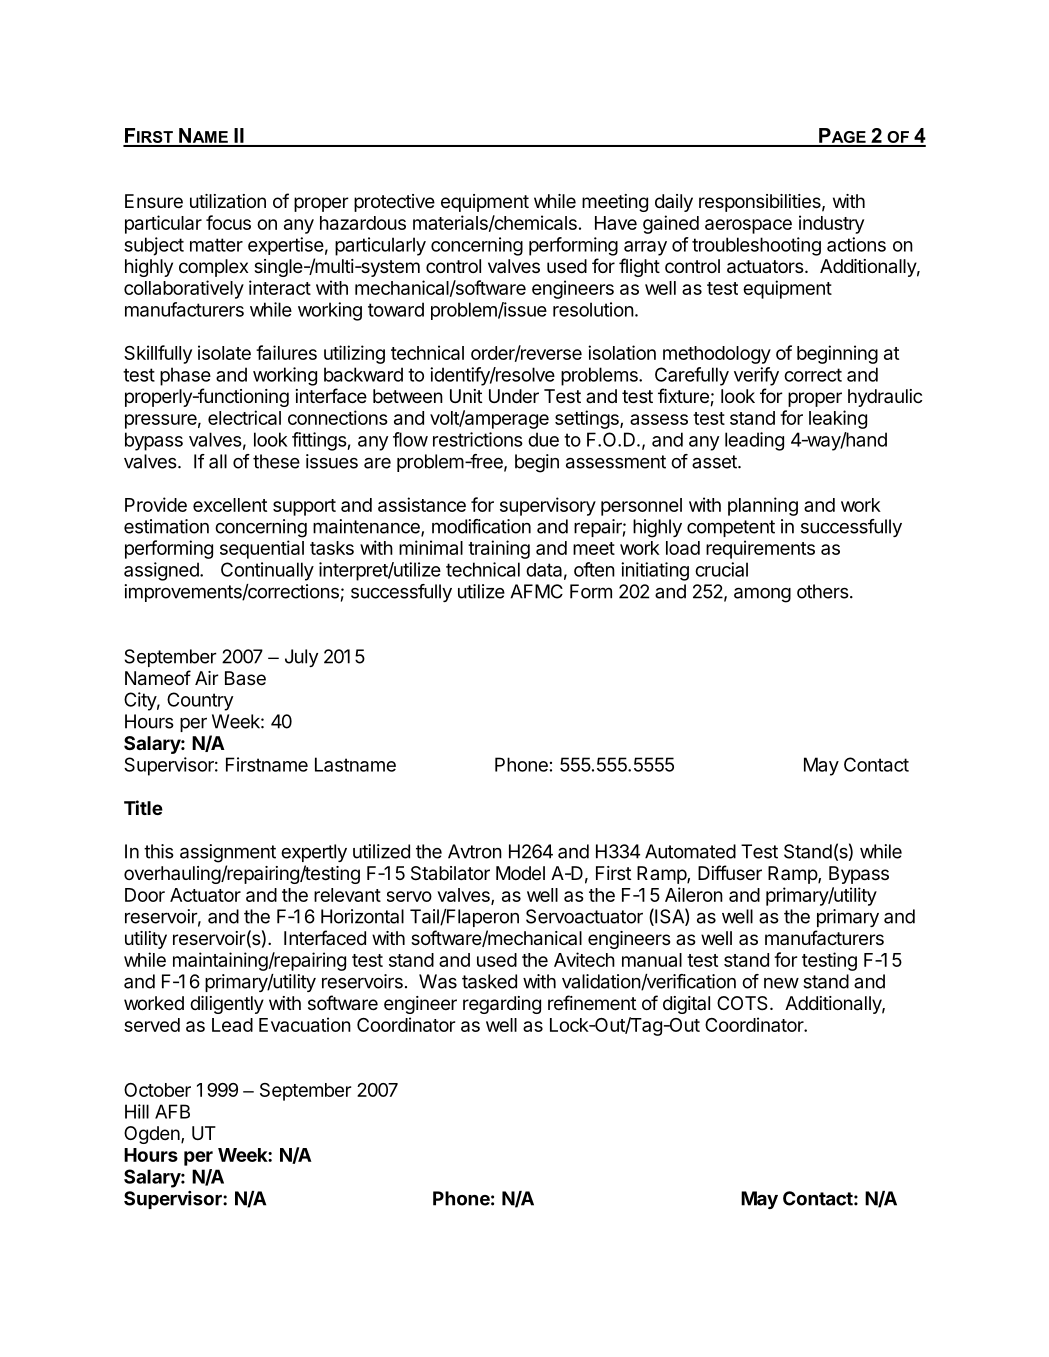 The image size is (1049, 1357). What do you see at coordinates (742, 1003) in the image?
I see `COTS` at bounding box center [742, 1003].
